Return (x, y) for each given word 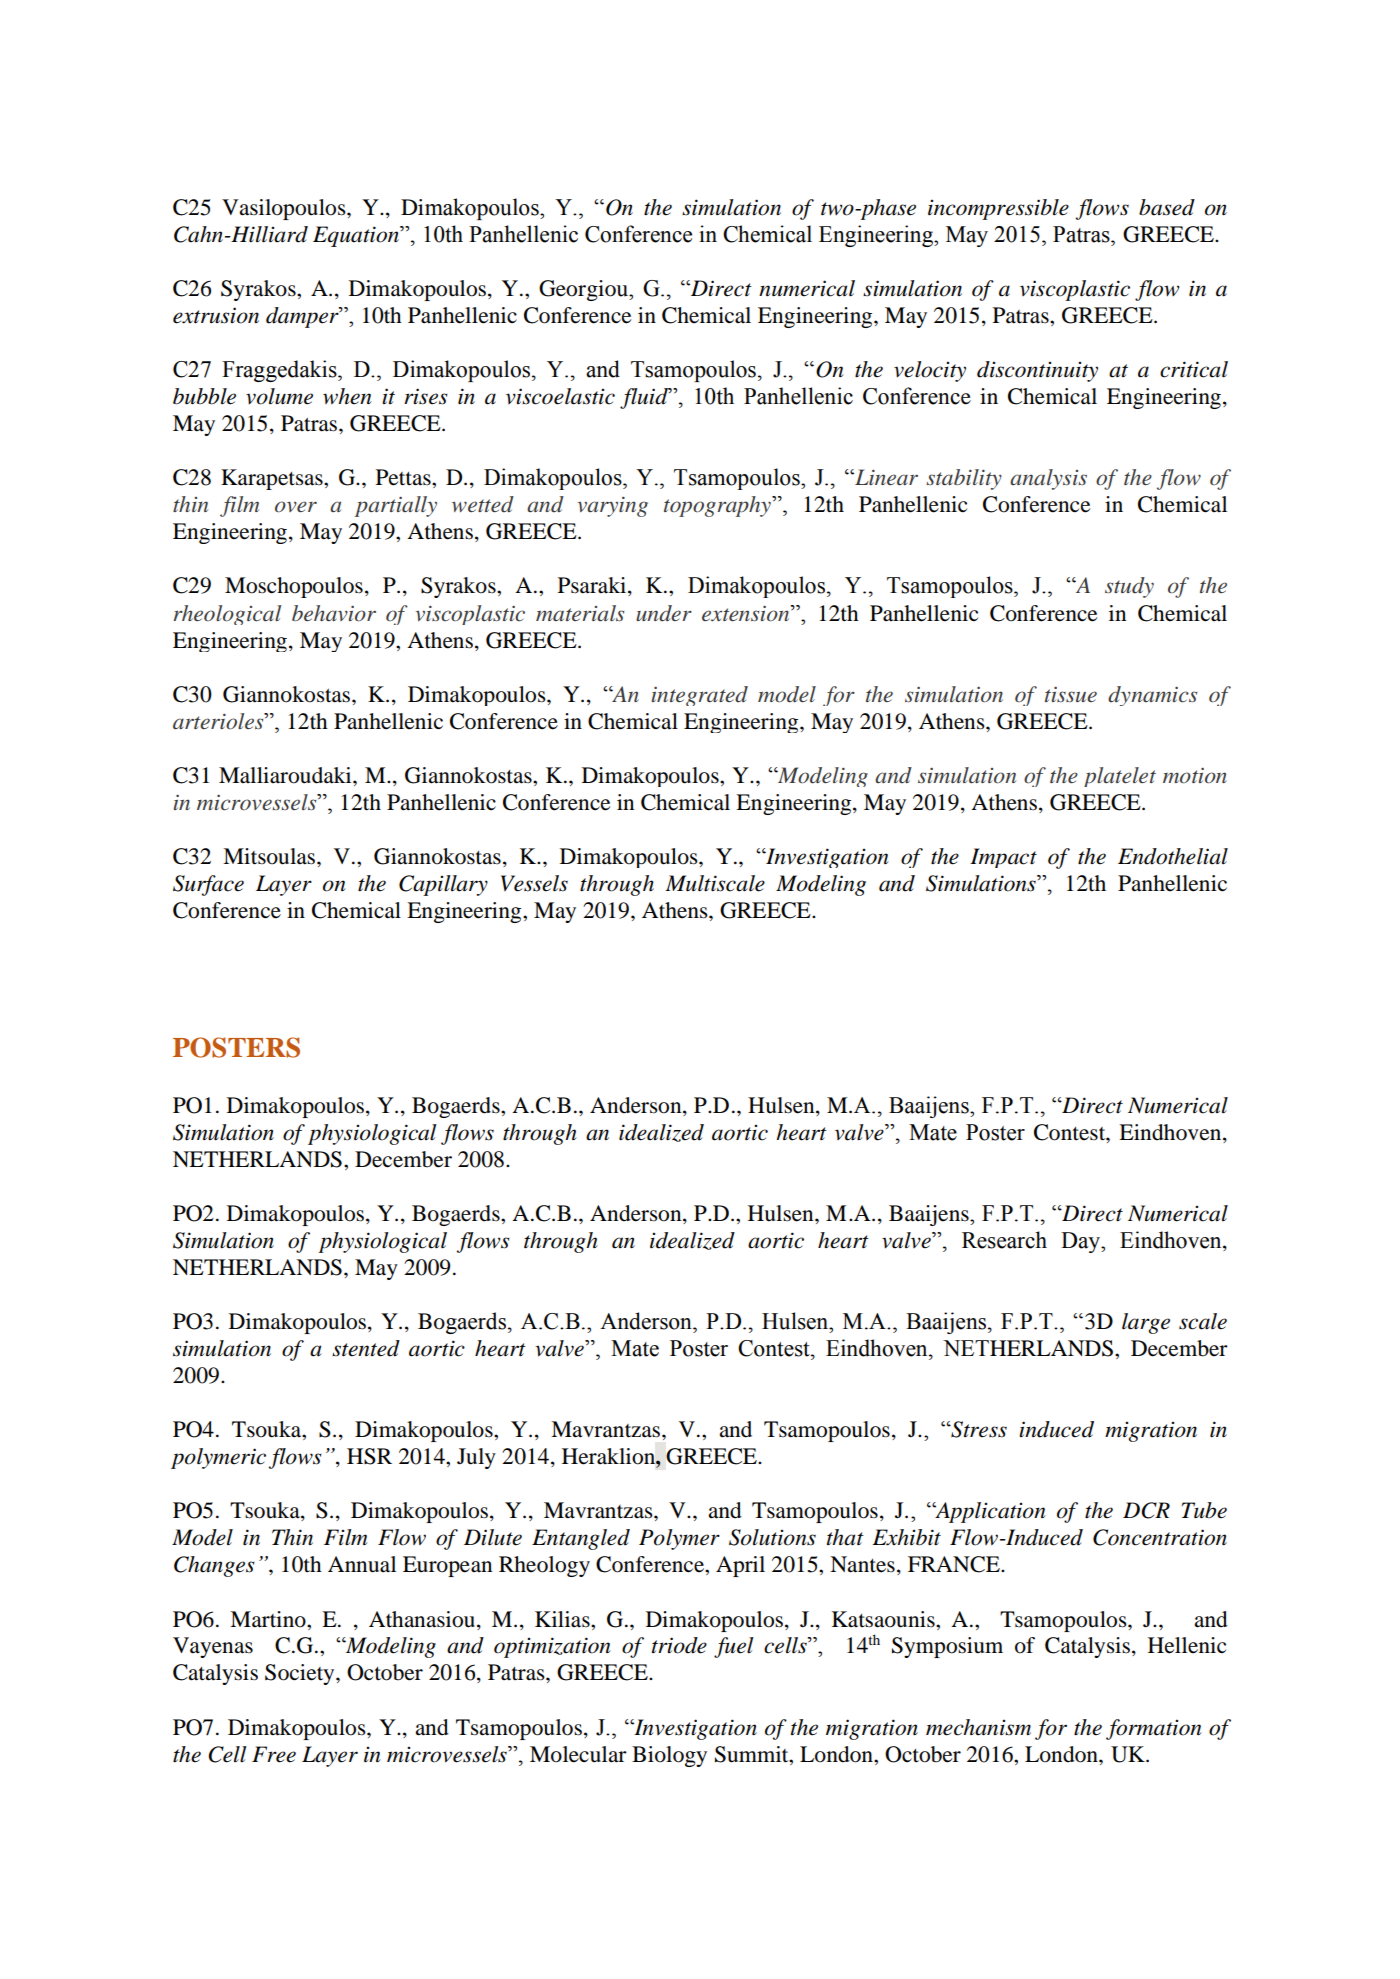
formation (1154, 1729)
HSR (369, 1456)
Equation (357, 236)
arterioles (219, 721)
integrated (700, 696)
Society (301, 1674)
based (1167, 207)
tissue (1071, 694)
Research (1004, 1240)
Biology (669, 1756)
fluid (645, 398)
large (1146, 1323)
